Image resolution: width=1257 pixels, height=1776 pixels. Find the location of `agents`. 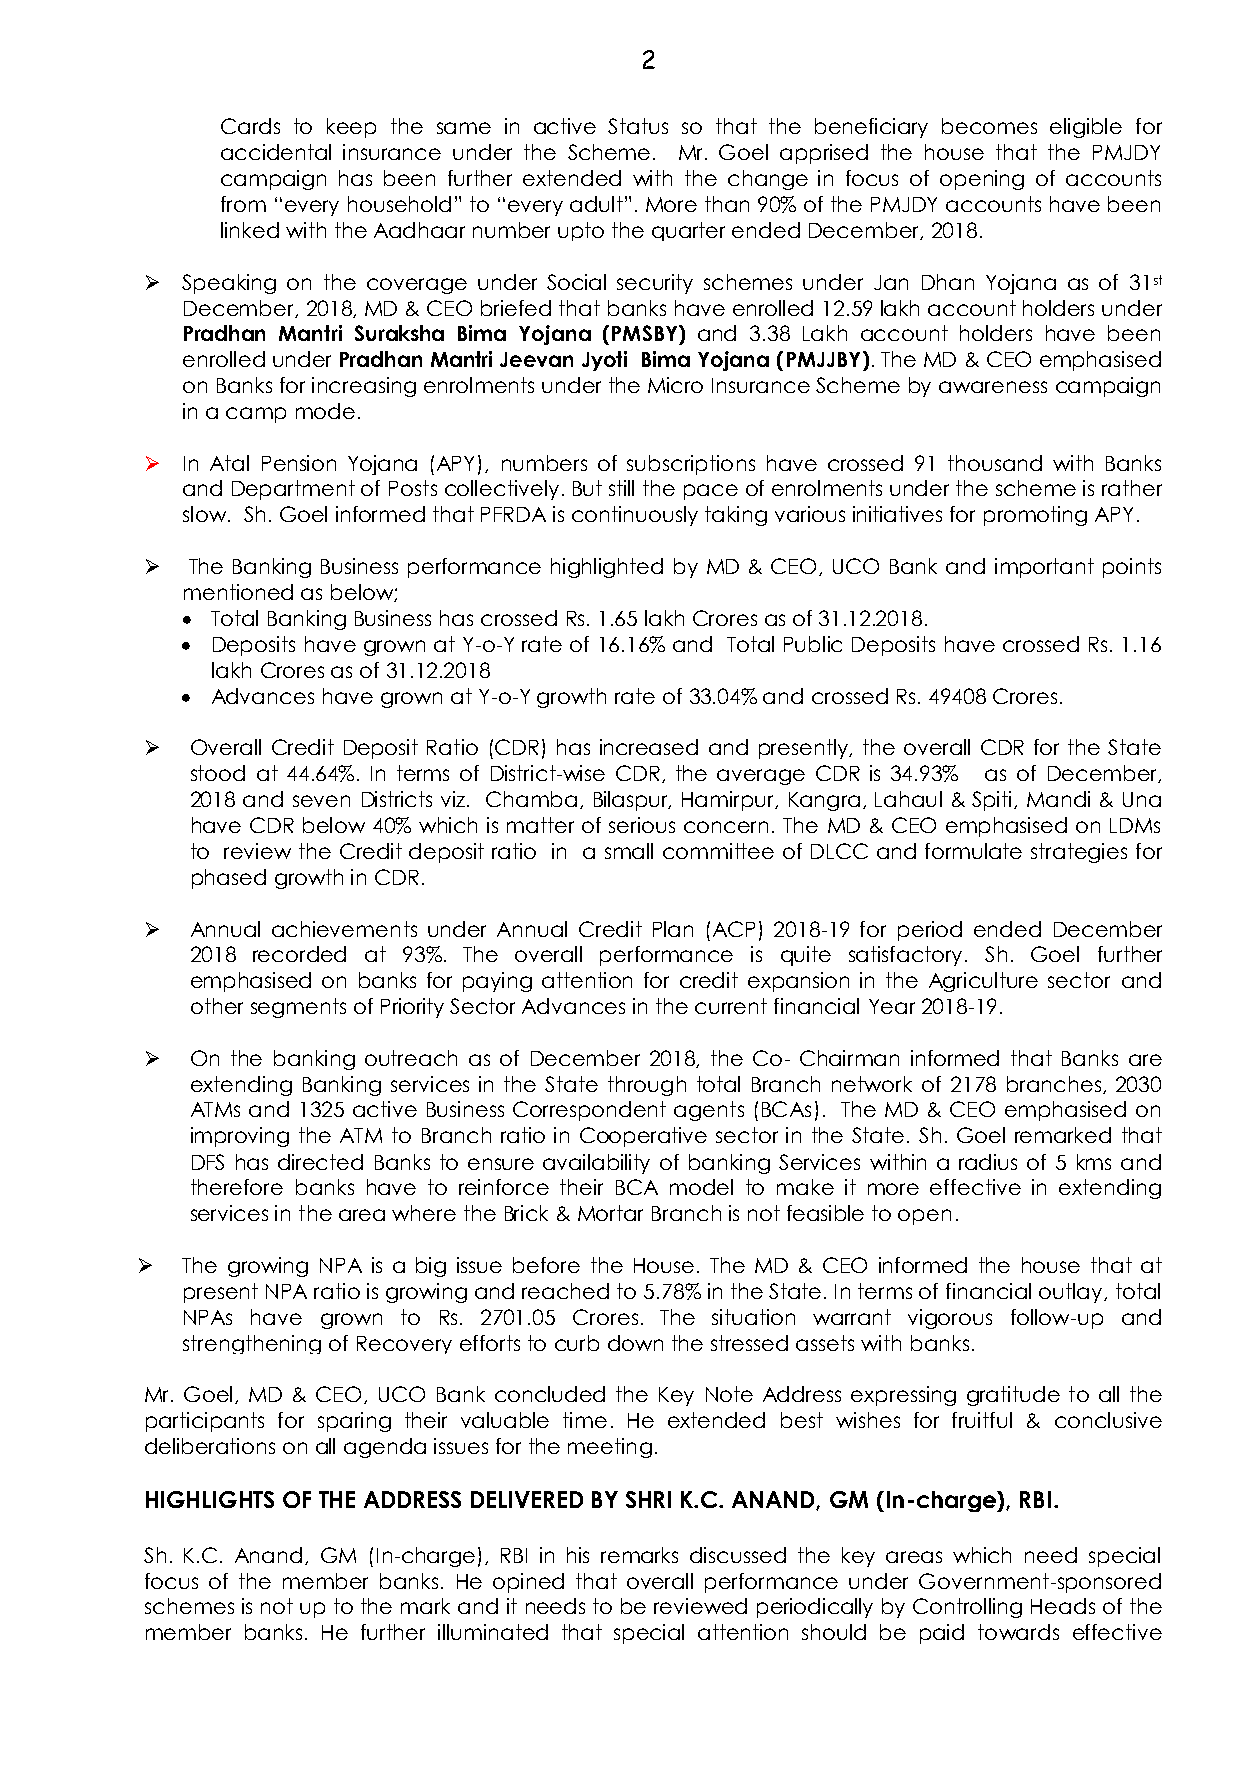

agents is located at coordinates (709, 1111).
